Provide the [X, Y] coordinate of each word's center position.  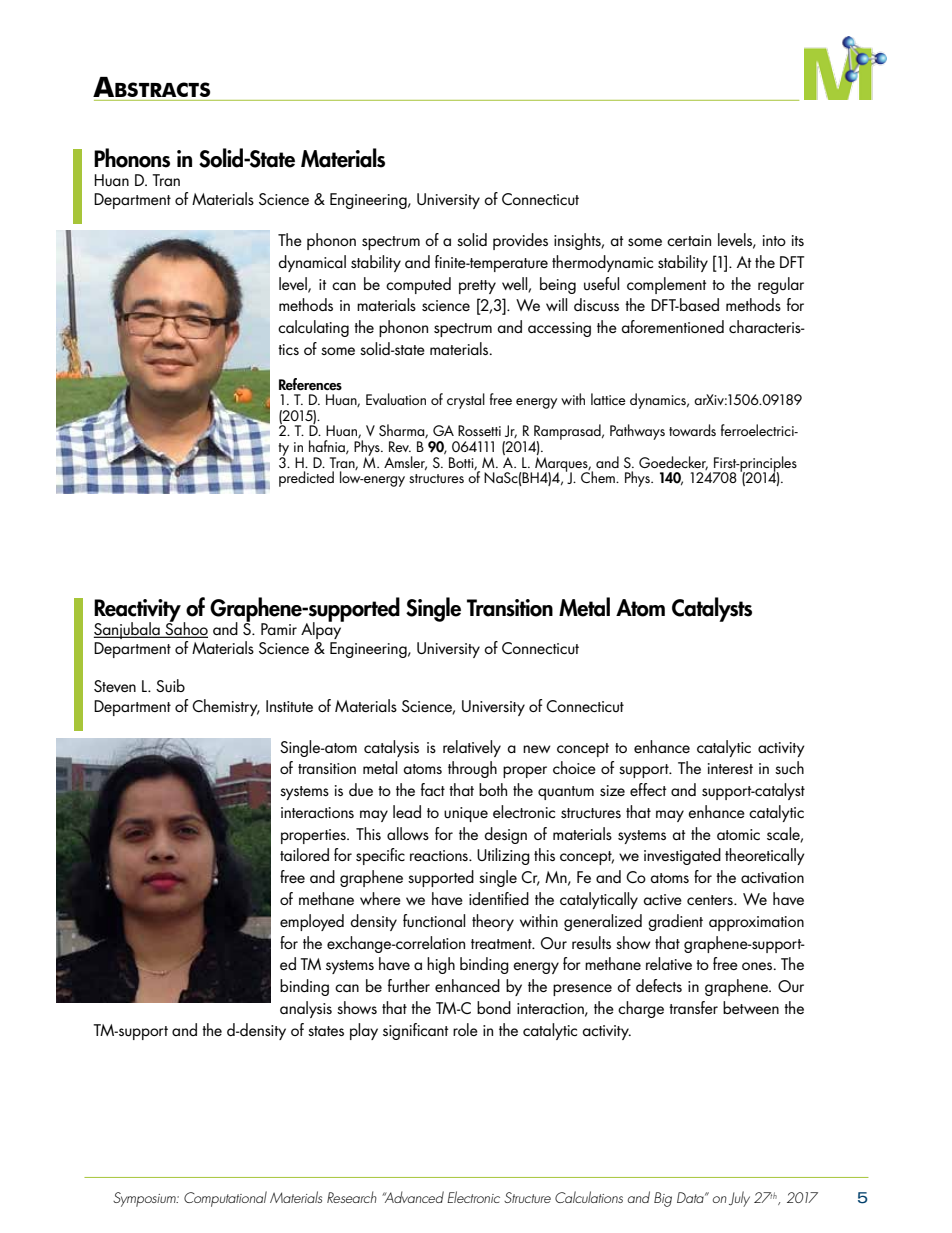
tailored [304, 854]
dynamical [312, 263]
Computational [225, 1199]
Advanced [413, 1197]
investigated [682, 856]
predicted [306, 479]
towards [692, 430]
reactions [440, 855]
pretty [477, 287]
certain [689, 240]
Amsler [405, 463]
